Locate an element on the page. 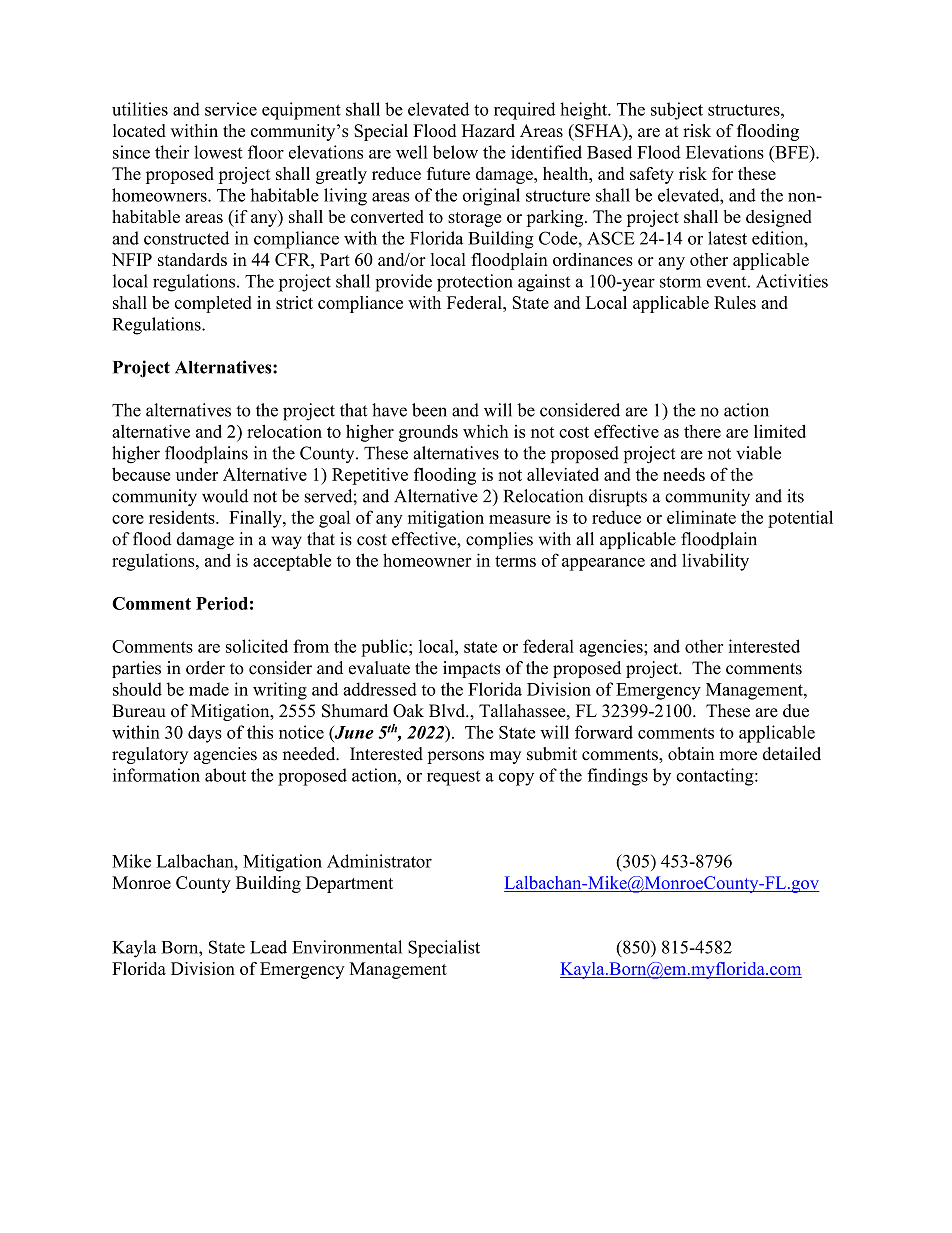  Environmental is located at coordinates (347, 947).
